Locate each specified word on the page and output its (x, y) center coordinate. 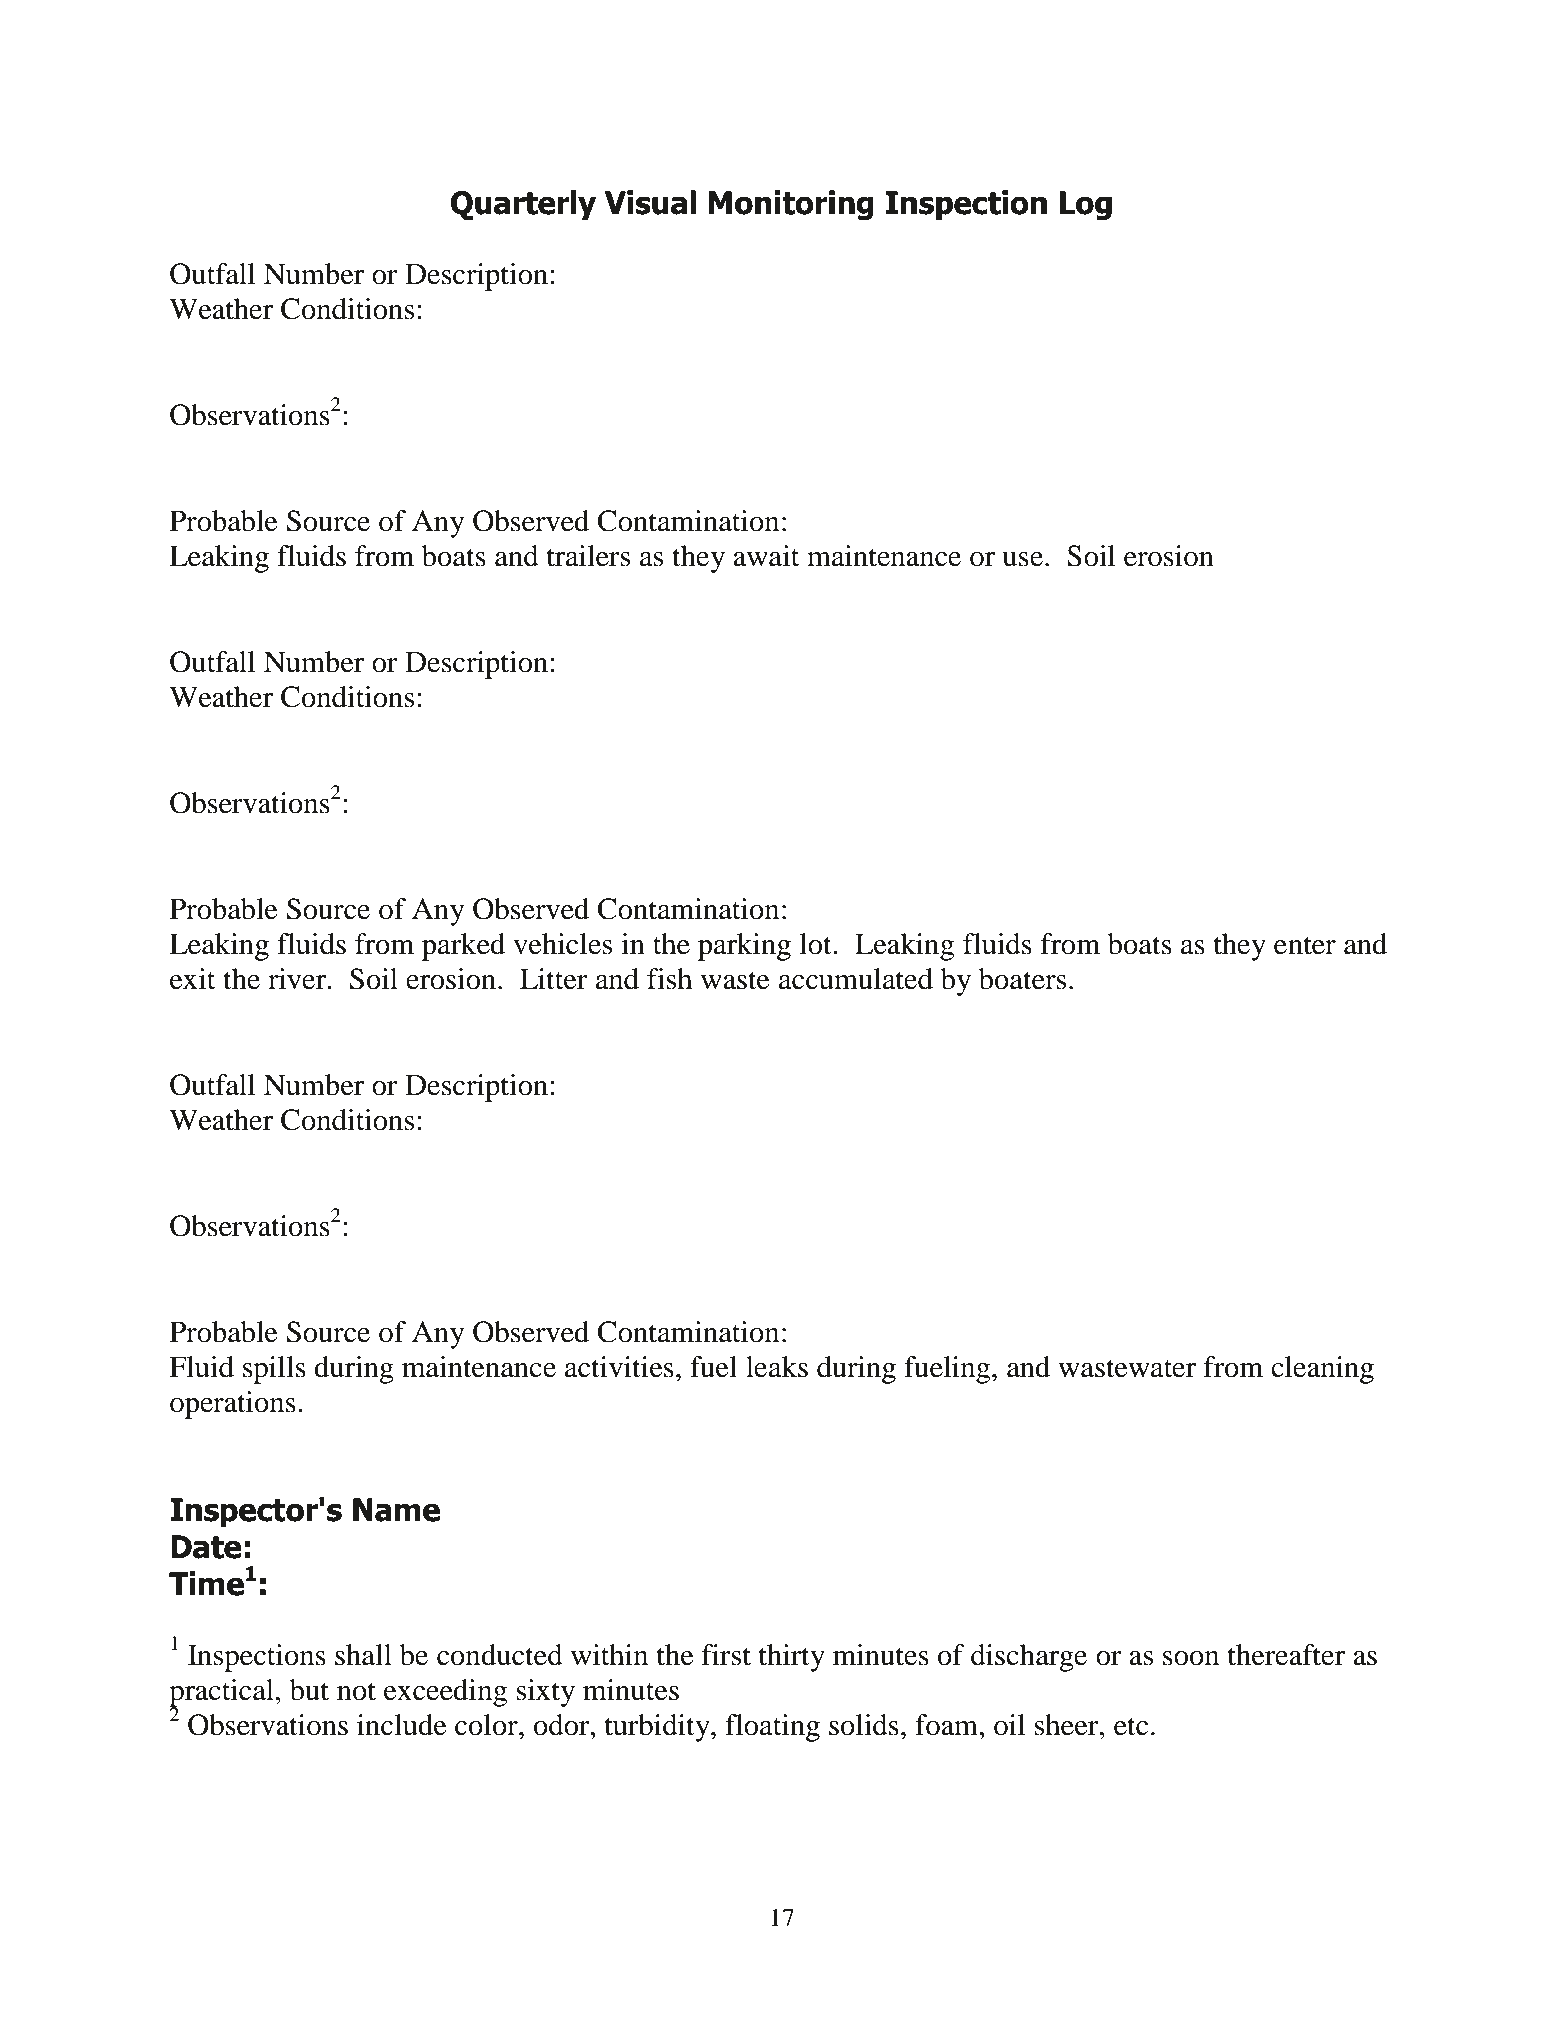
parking (744, 947)
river (298, 979)
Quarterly (523, 205)
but (309, 1690)
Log (1086, 206)
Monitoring (791, 205)
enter (1305, 945)
